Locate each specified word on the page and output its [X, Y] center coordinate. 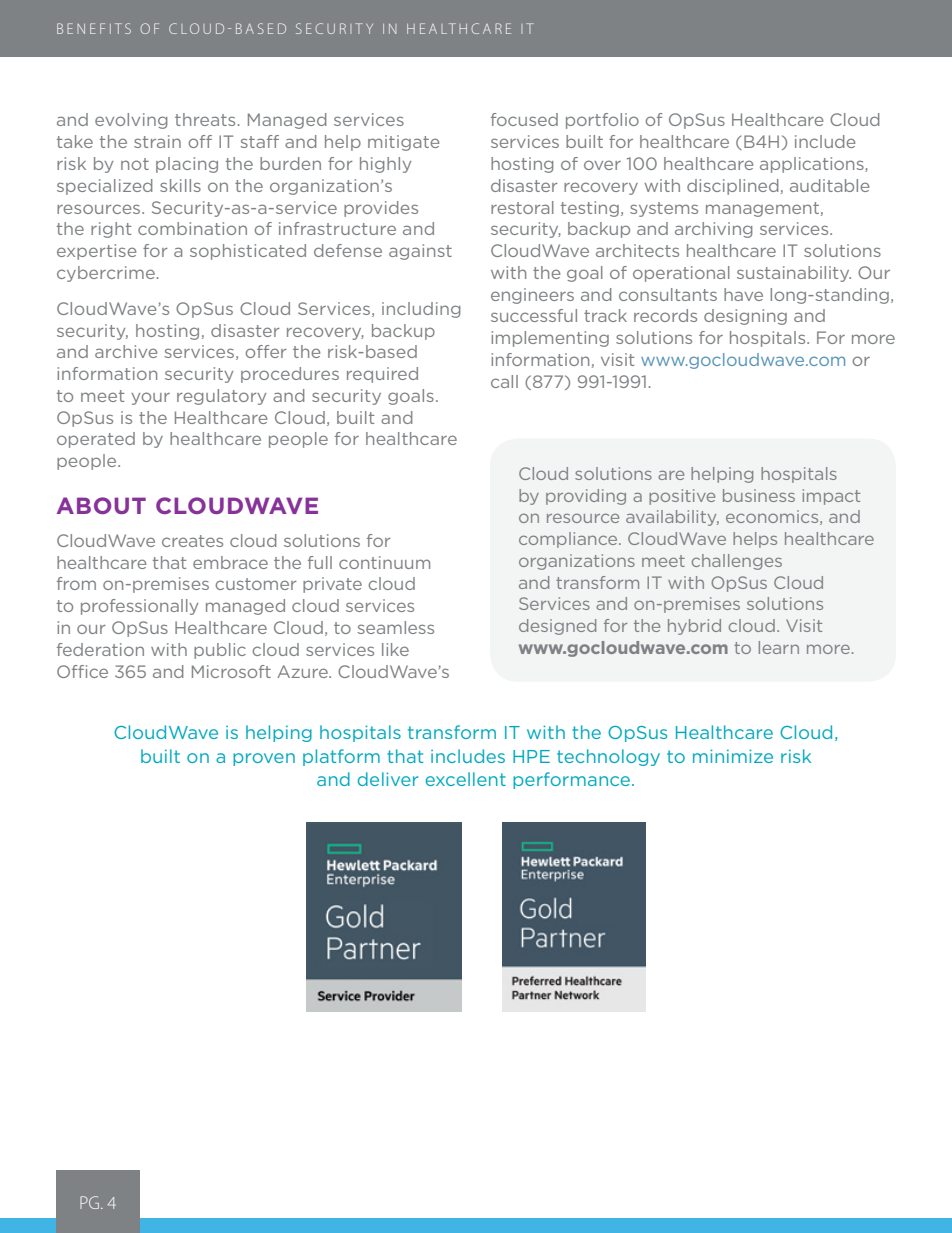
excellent [465, 779]
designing [745, 317]
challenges [737, 562]
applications [813, 165]
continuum [384, 562]
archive [126, 351]
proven [264, 759]
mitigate [403, 143]
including [421, 310]
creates [192, 541]
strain [157, 141]
